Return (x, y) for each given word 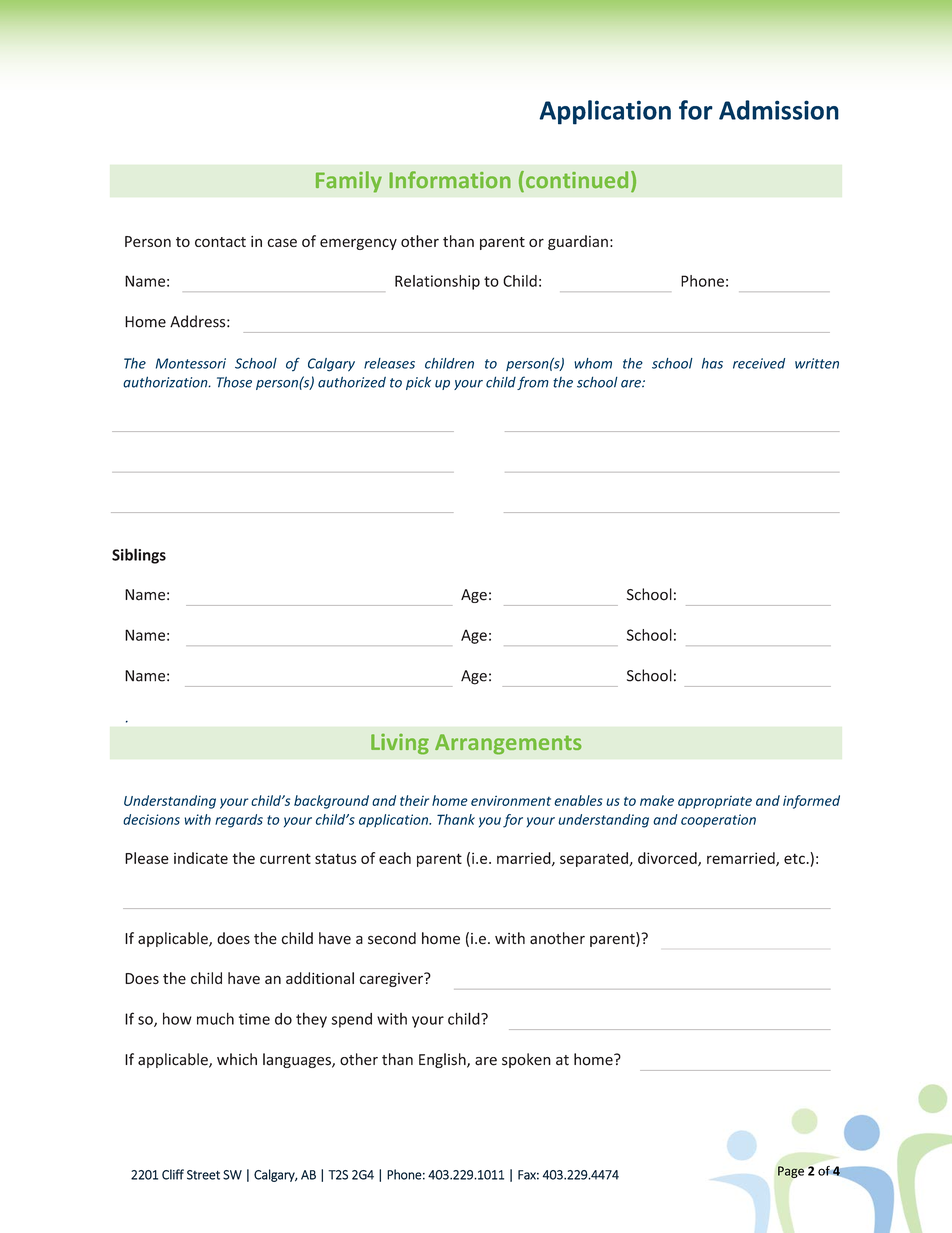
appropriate (715, 802)
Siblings (139, 556)
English (443, 1060)
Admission (779, 110)
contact (220, 242)
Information (450, 180)
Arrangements (508, 744)
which (237, 1059)
